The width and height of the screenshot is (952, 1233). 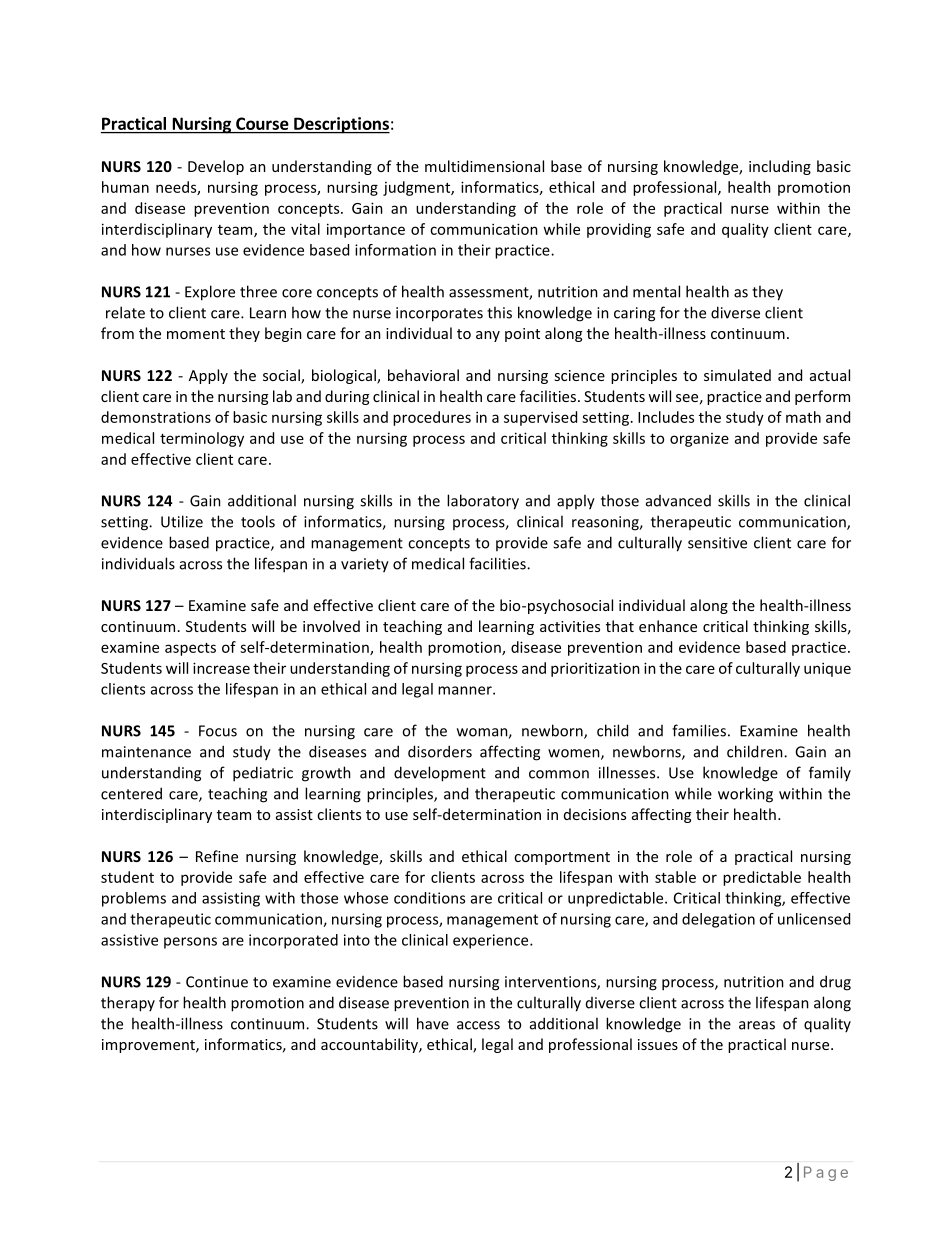 I want to click on including, so click(x=780, y=167).
